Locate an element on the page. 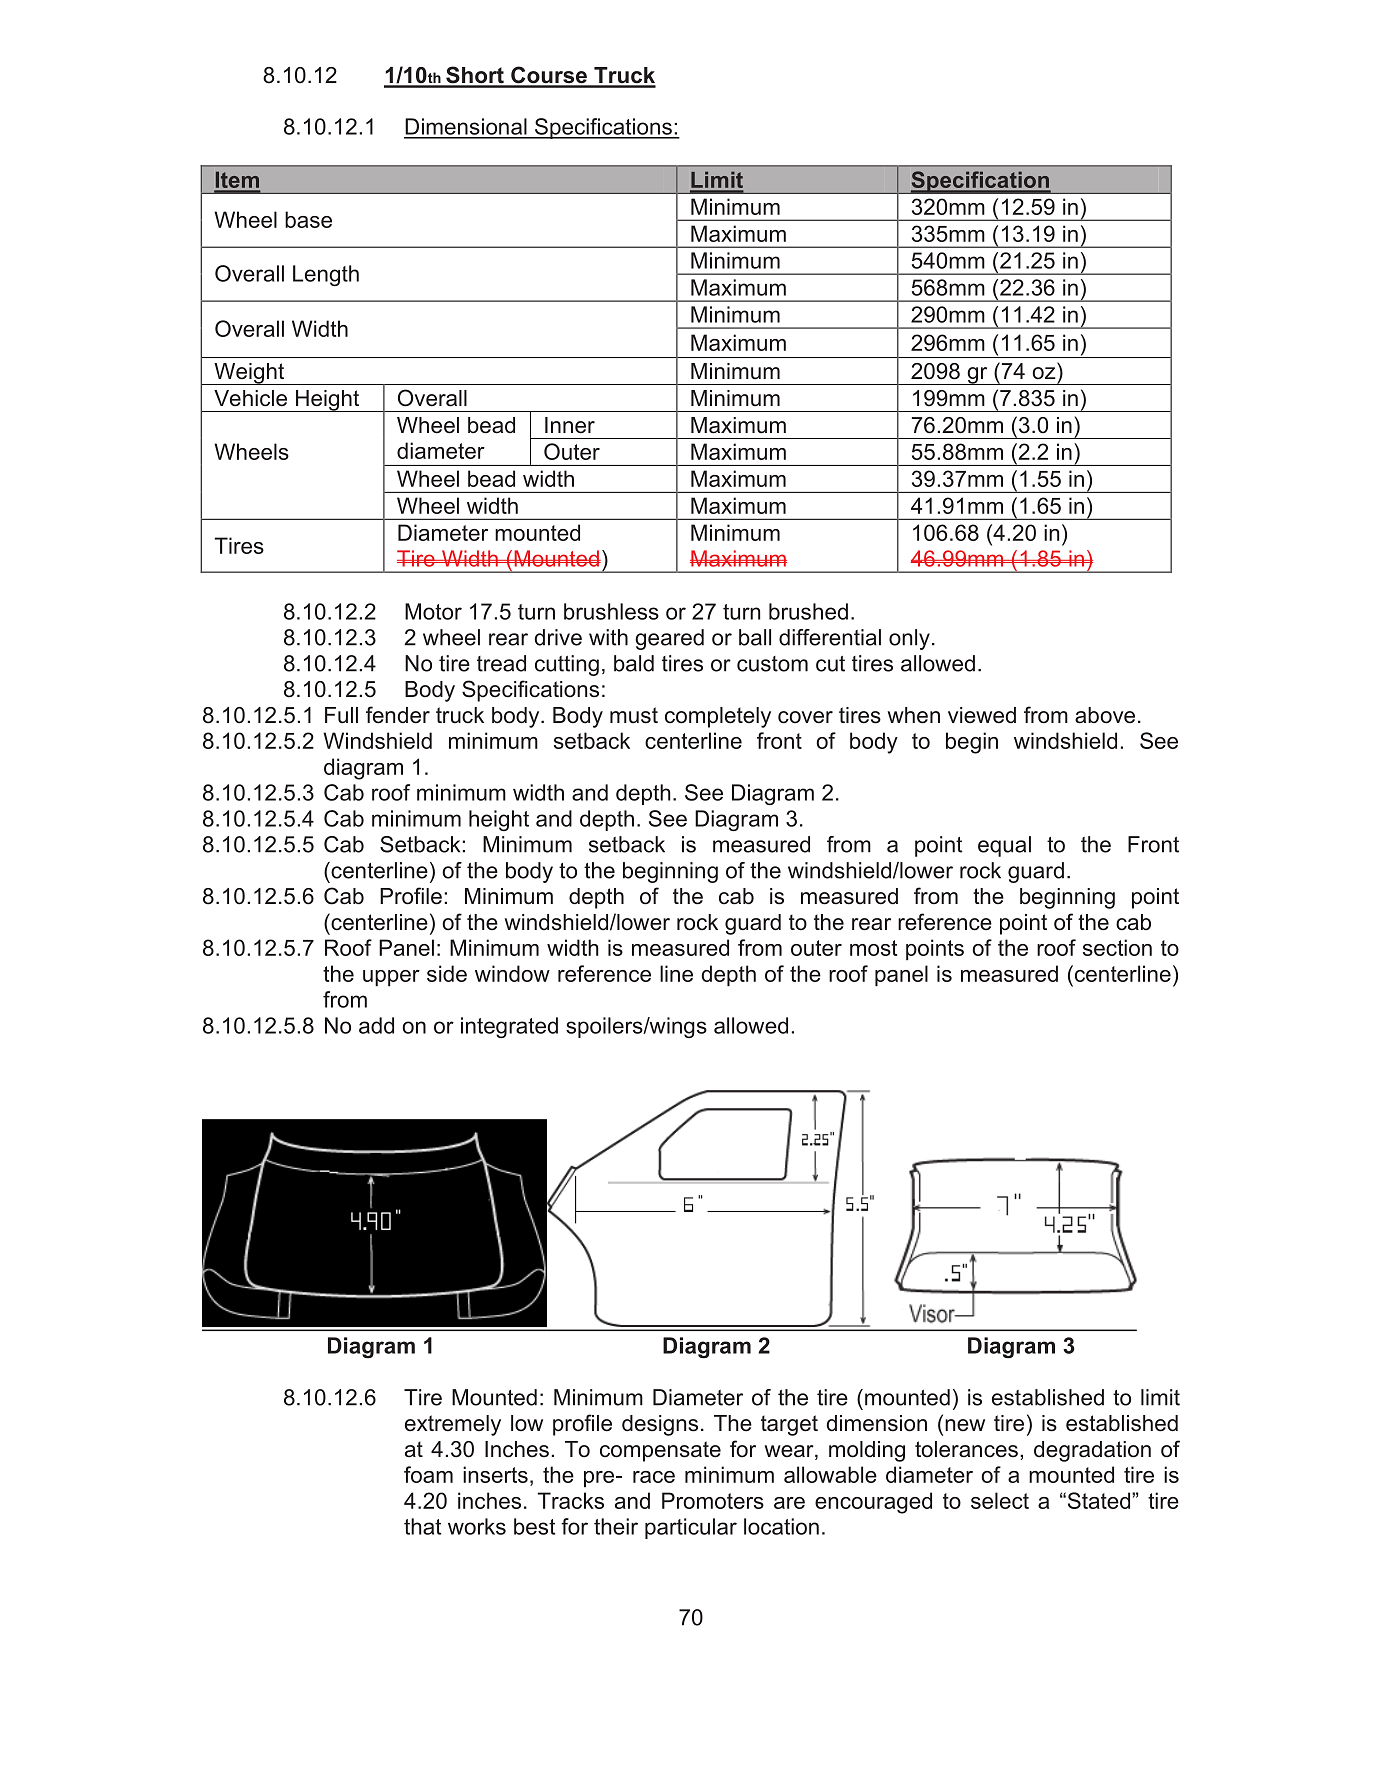 This document has width=1374, height=1779. Length is located at coordinates (326, 275).
